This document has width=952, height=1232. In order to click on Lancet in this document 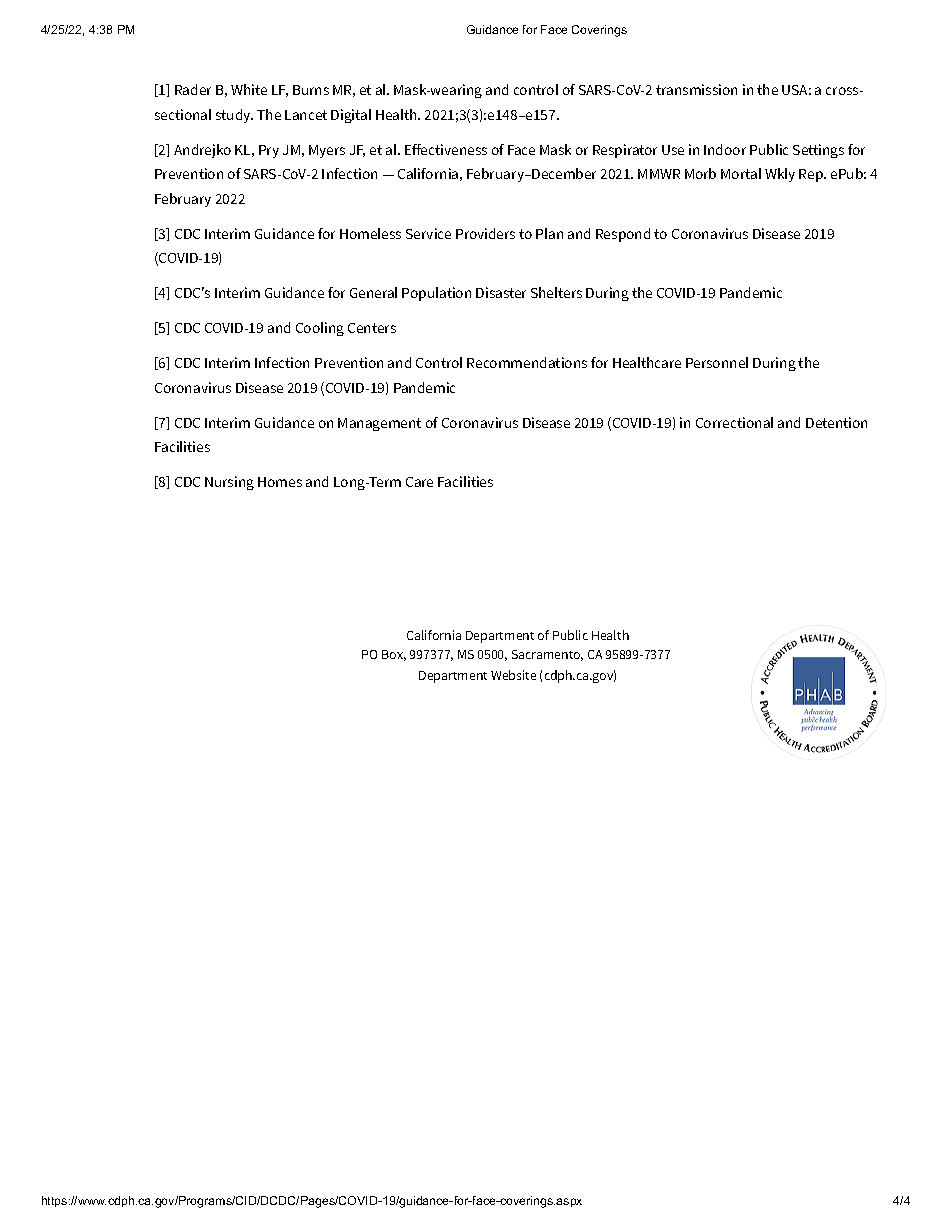, I will do `click(306, 115)`.
